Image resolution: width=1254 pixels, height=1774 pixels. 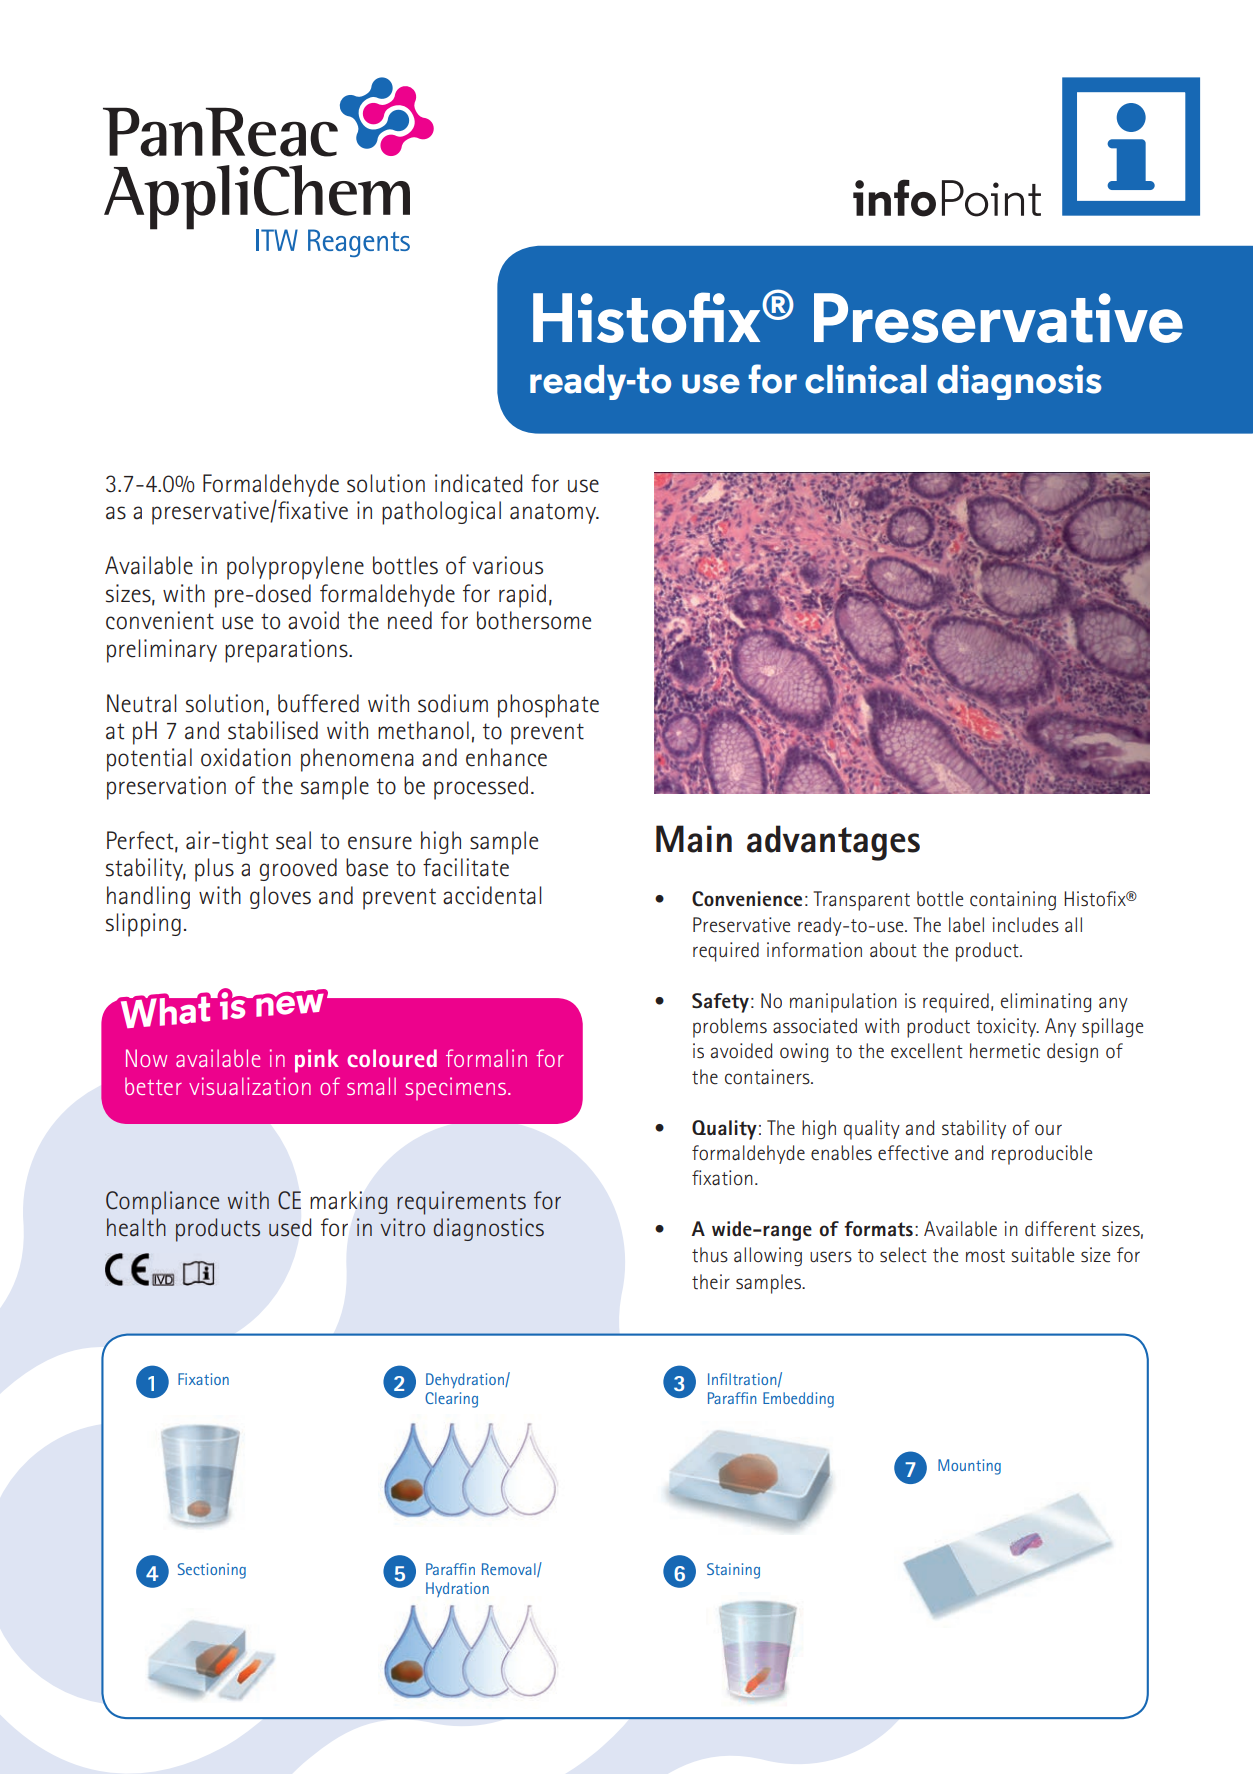 I want to click on pathological, so click(x=441, y=513).
